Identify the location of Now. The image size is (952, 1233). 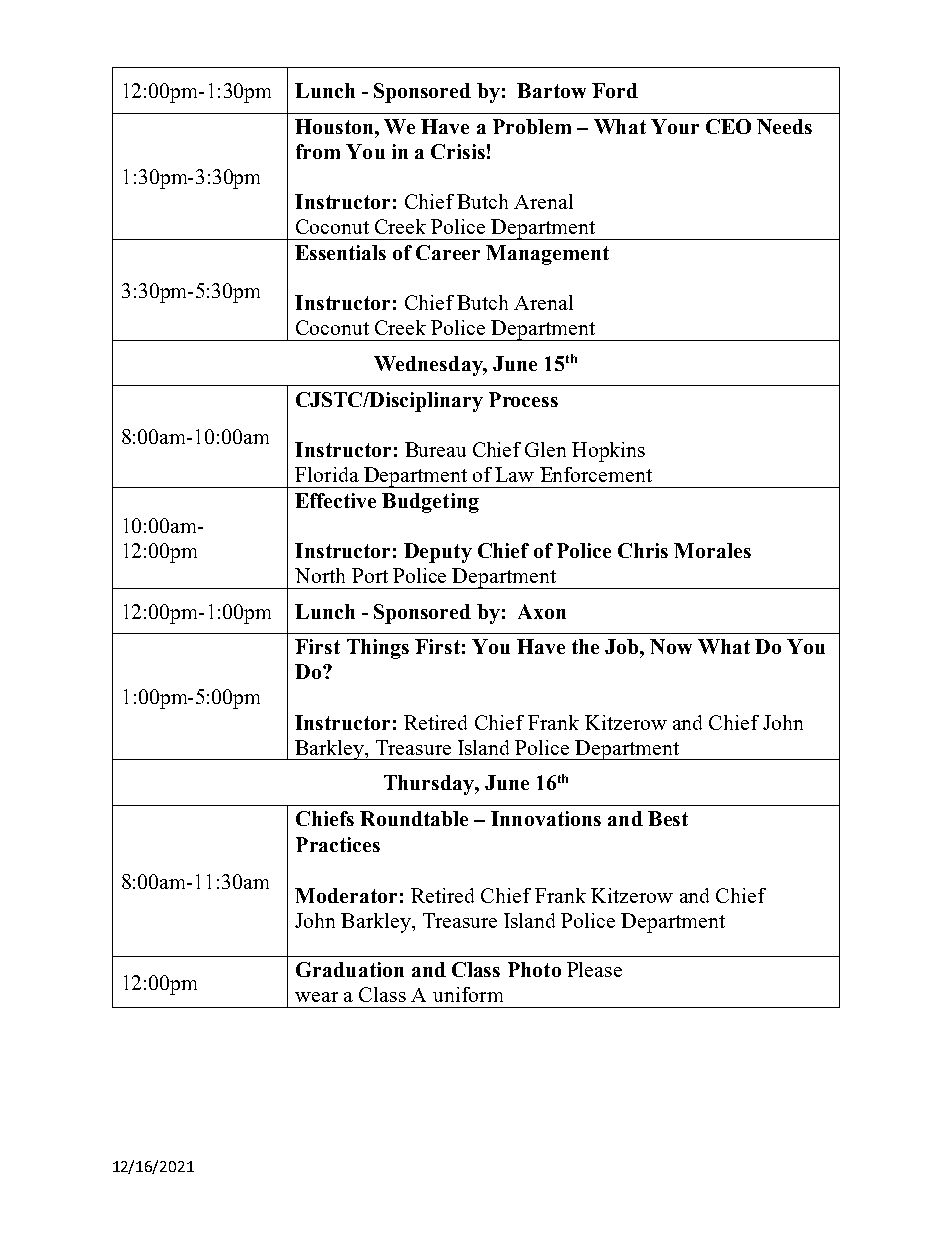
(671, 646).
